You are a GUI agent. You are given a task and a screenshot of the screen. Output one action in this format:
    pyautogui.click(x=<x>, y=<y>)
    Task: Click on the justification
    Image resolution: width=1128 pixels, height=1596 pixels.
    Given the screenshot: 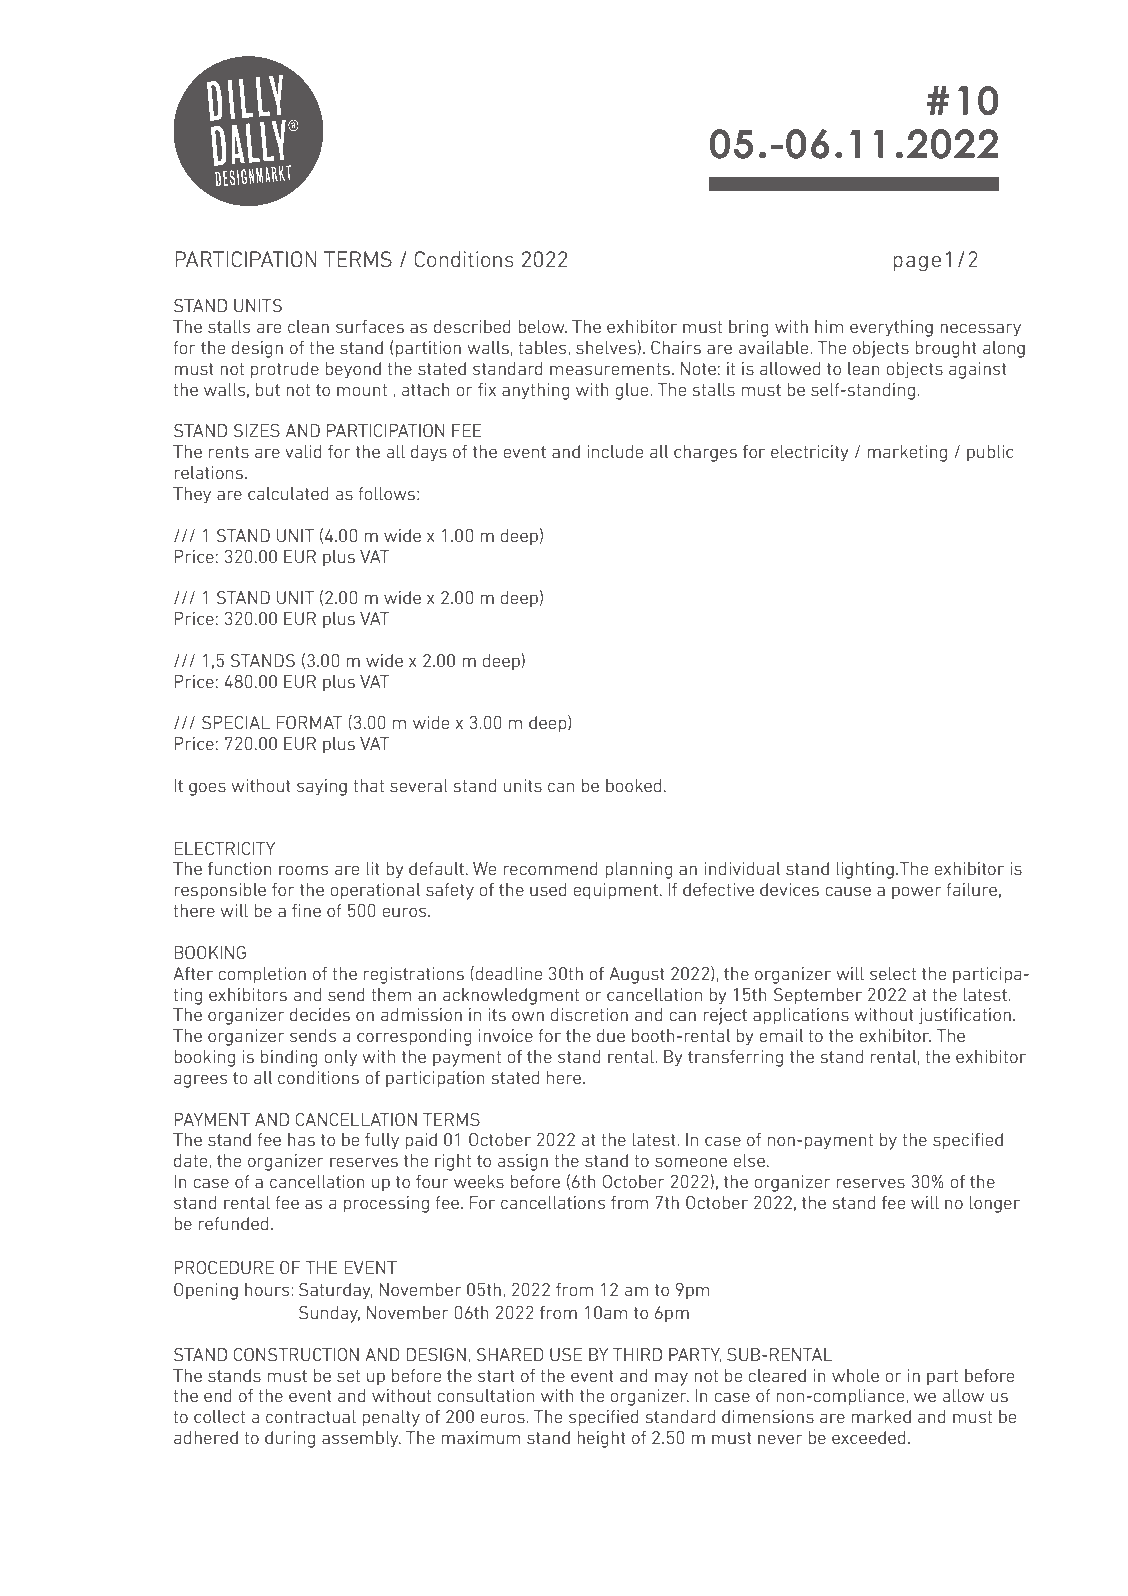 What is the action you would take?
    pyautogui.click(x=965, y=1016)
